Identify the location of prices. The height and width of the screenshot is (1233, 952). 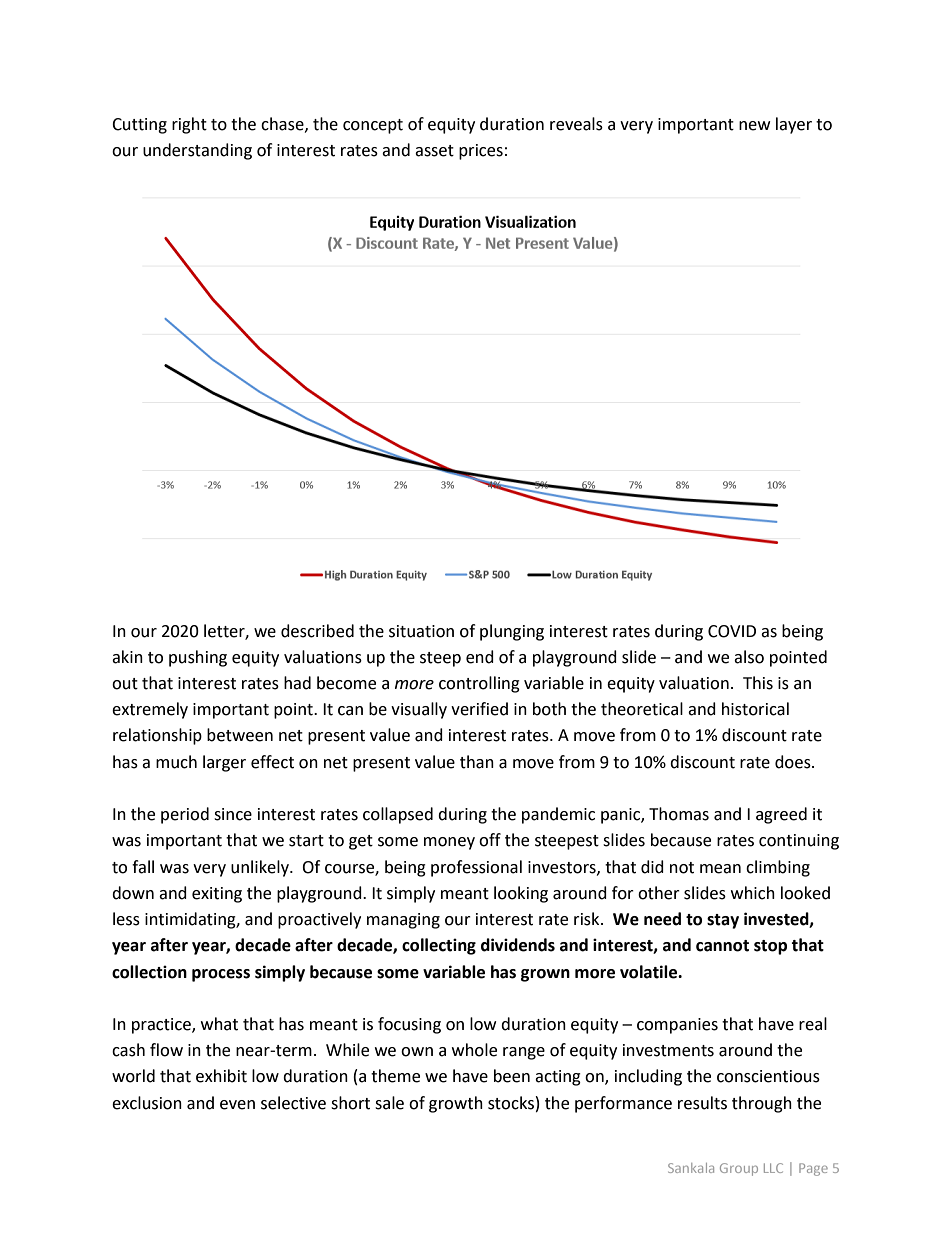
(481, 152).
